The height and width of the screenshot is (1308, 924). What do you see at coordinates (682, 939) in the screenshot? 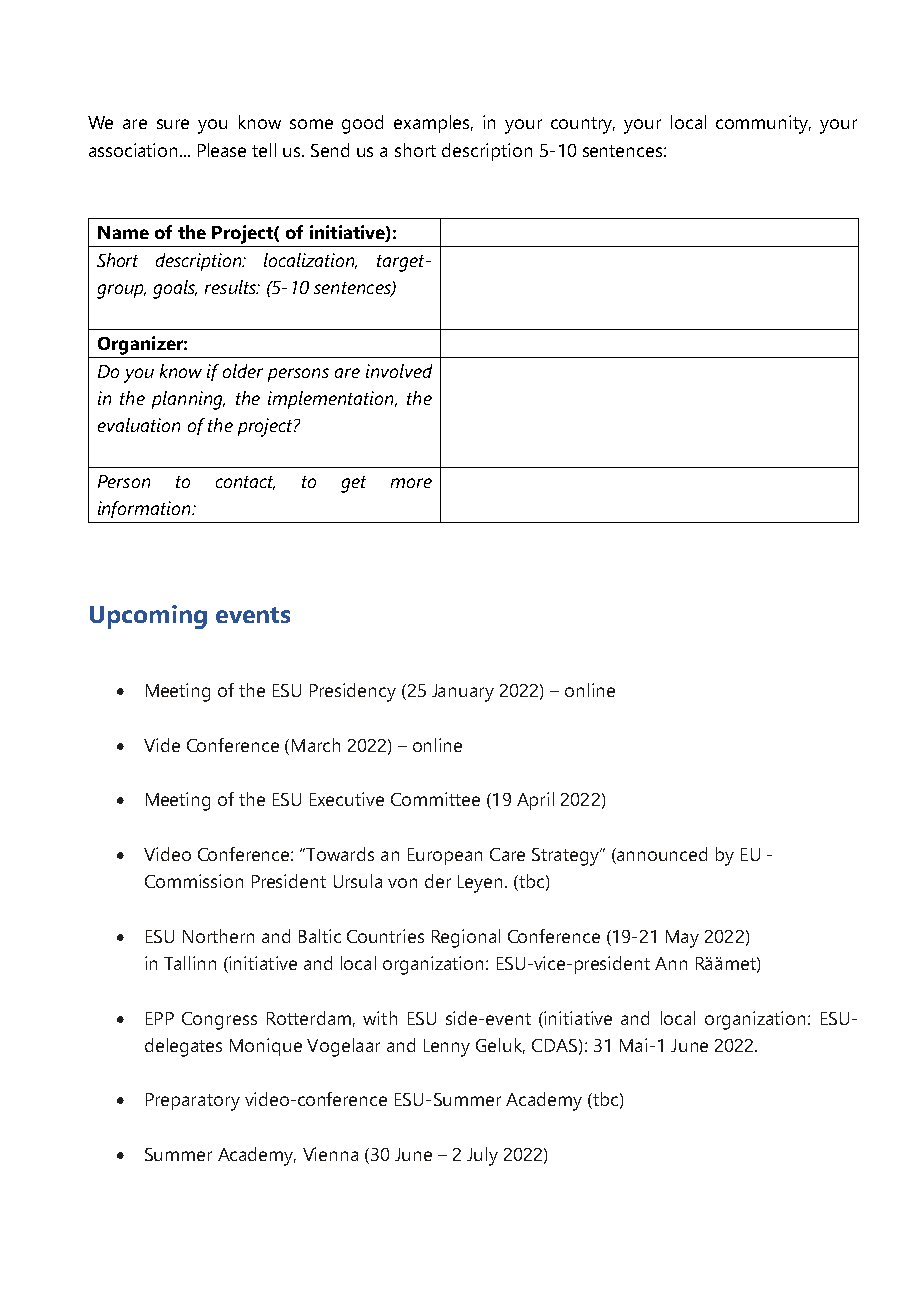
I see `May` at bounding box center [682, 939].
